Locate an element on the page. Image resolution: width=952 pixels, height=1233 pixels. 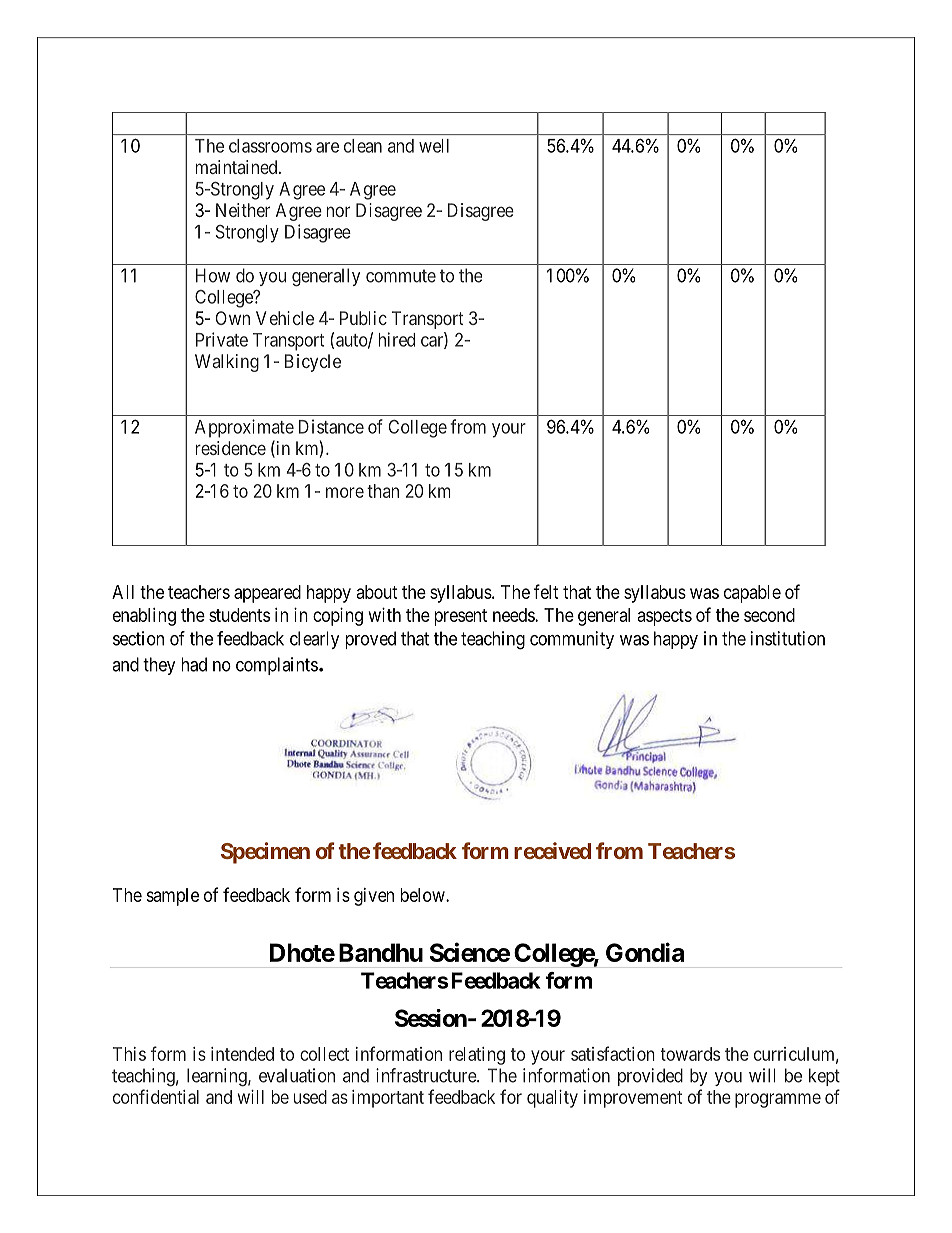
commute is located at coordinates (401, 276).
